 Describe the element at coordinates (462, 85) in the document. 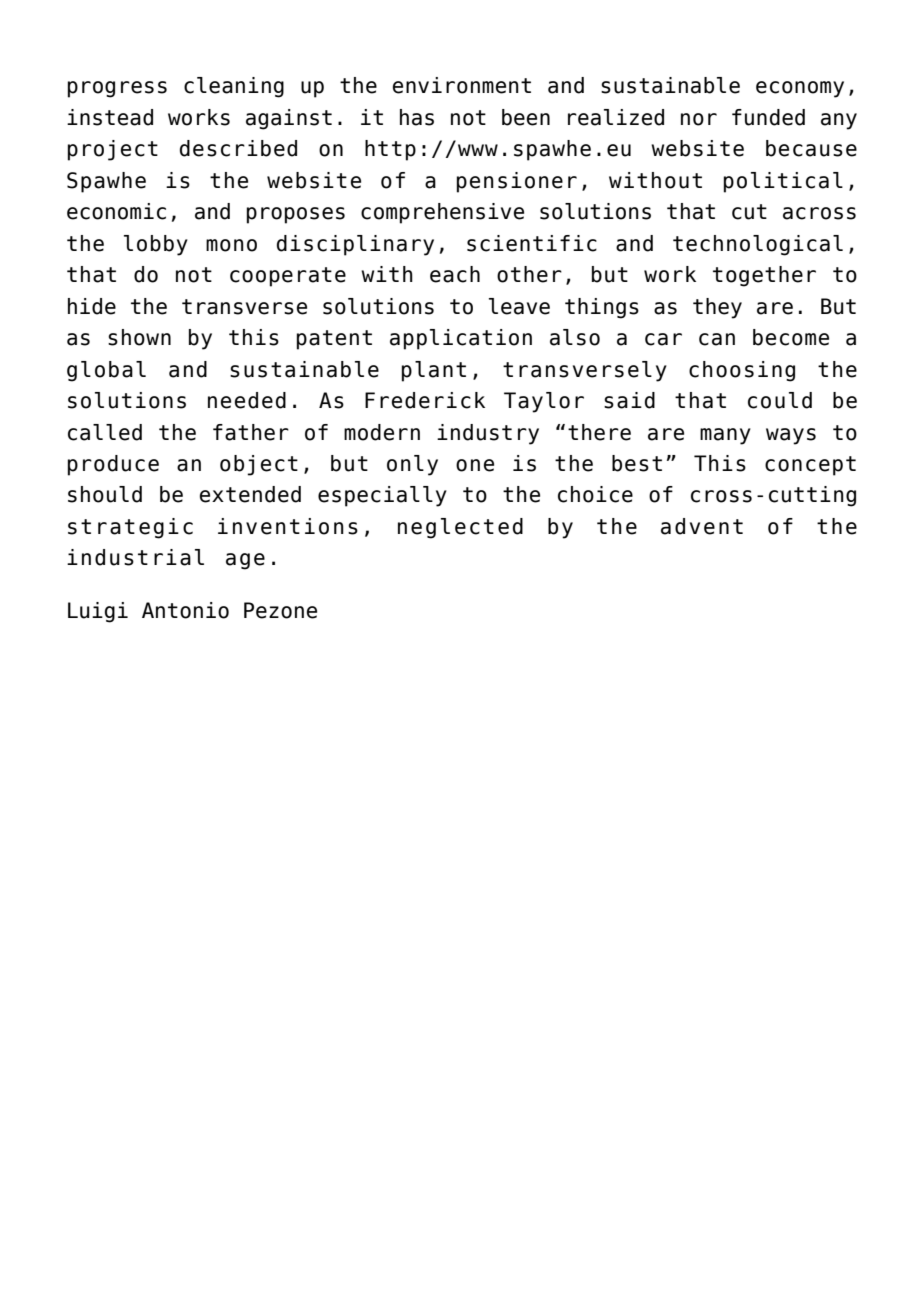

I see `environment` at that location.
